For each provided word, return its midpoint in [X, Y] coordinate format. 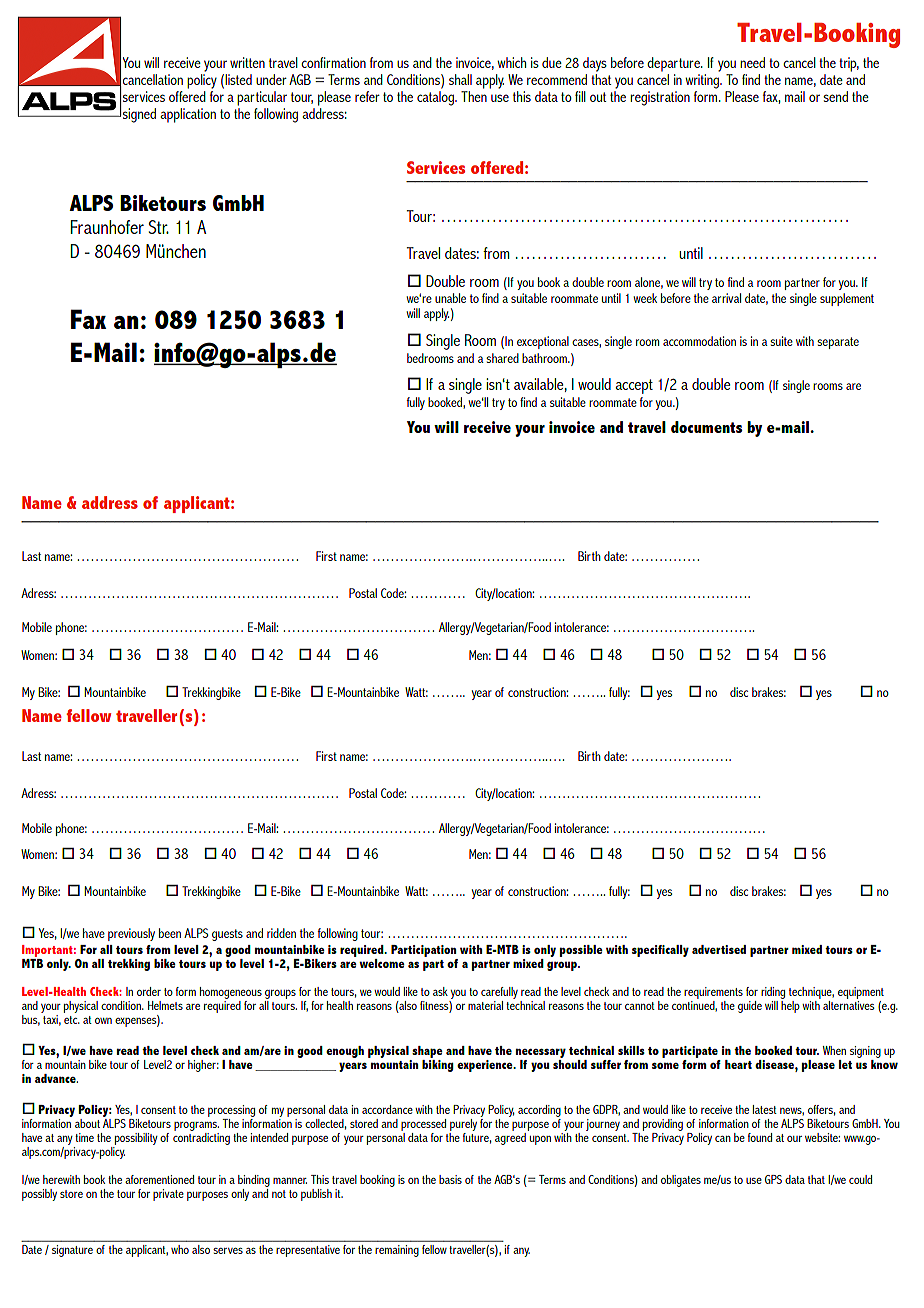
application [188, 115]
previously [131, 934]
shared [502, 358]
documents [707, 427]
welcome [382, 963]
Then [474, 96]
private [168, 1195]
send [835, 96]
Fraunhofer [107, 227]
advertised [719, 949]
